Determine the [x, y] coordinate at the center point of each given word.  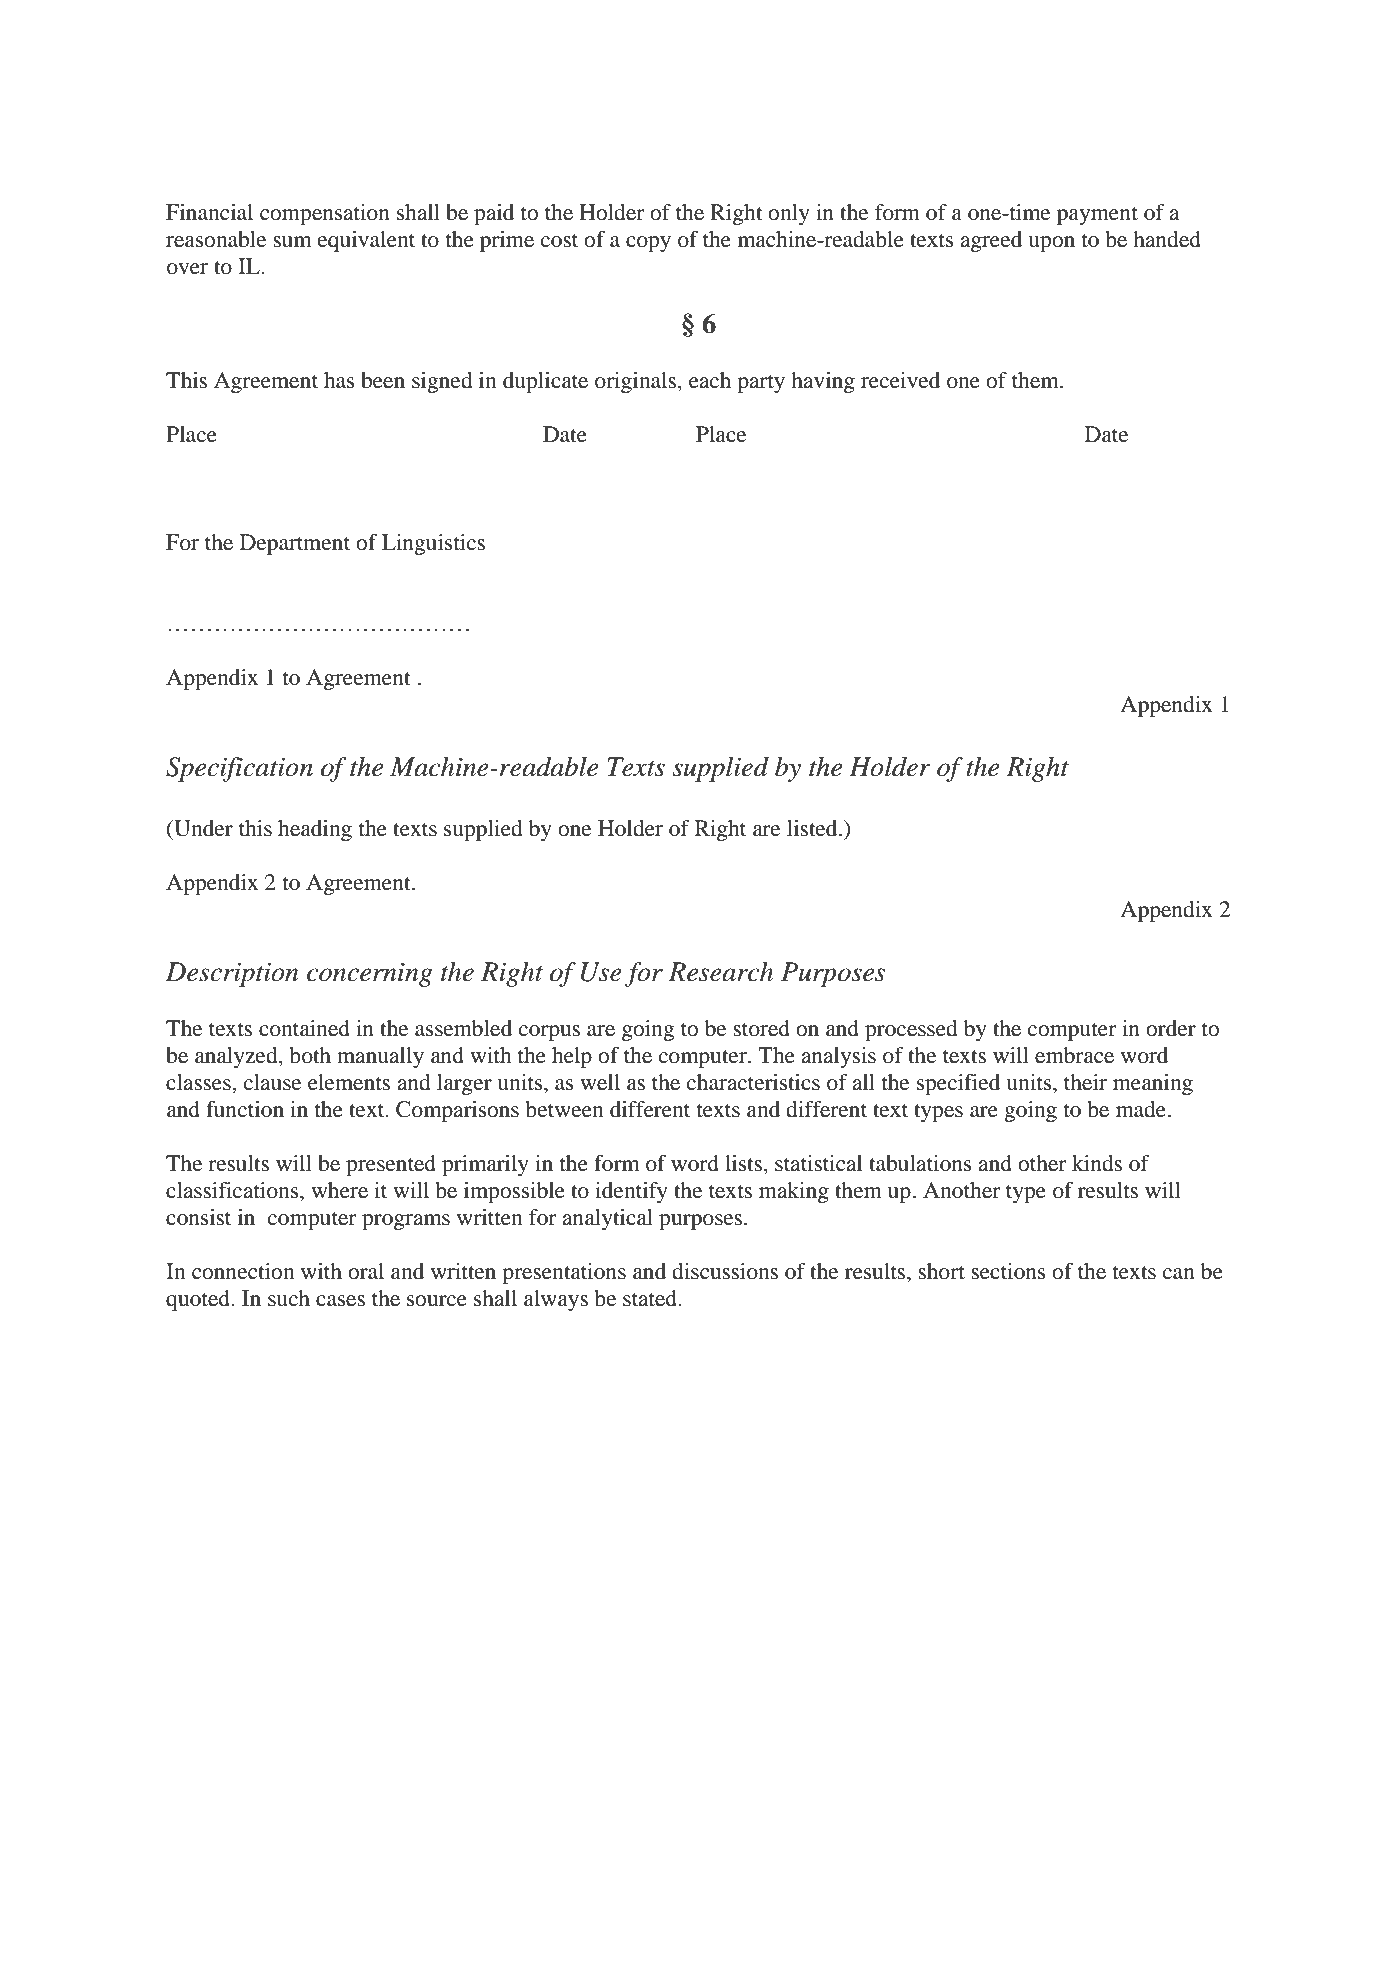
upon [1051, 244]
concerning [370, 974]
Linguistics [433, 544]
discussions [725, 1271]
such [289, 1298]
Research [720, 972]
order [1171, 1028]
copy [648, 244]
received [900, 380]
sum [292, 242]
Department [295, 544]
